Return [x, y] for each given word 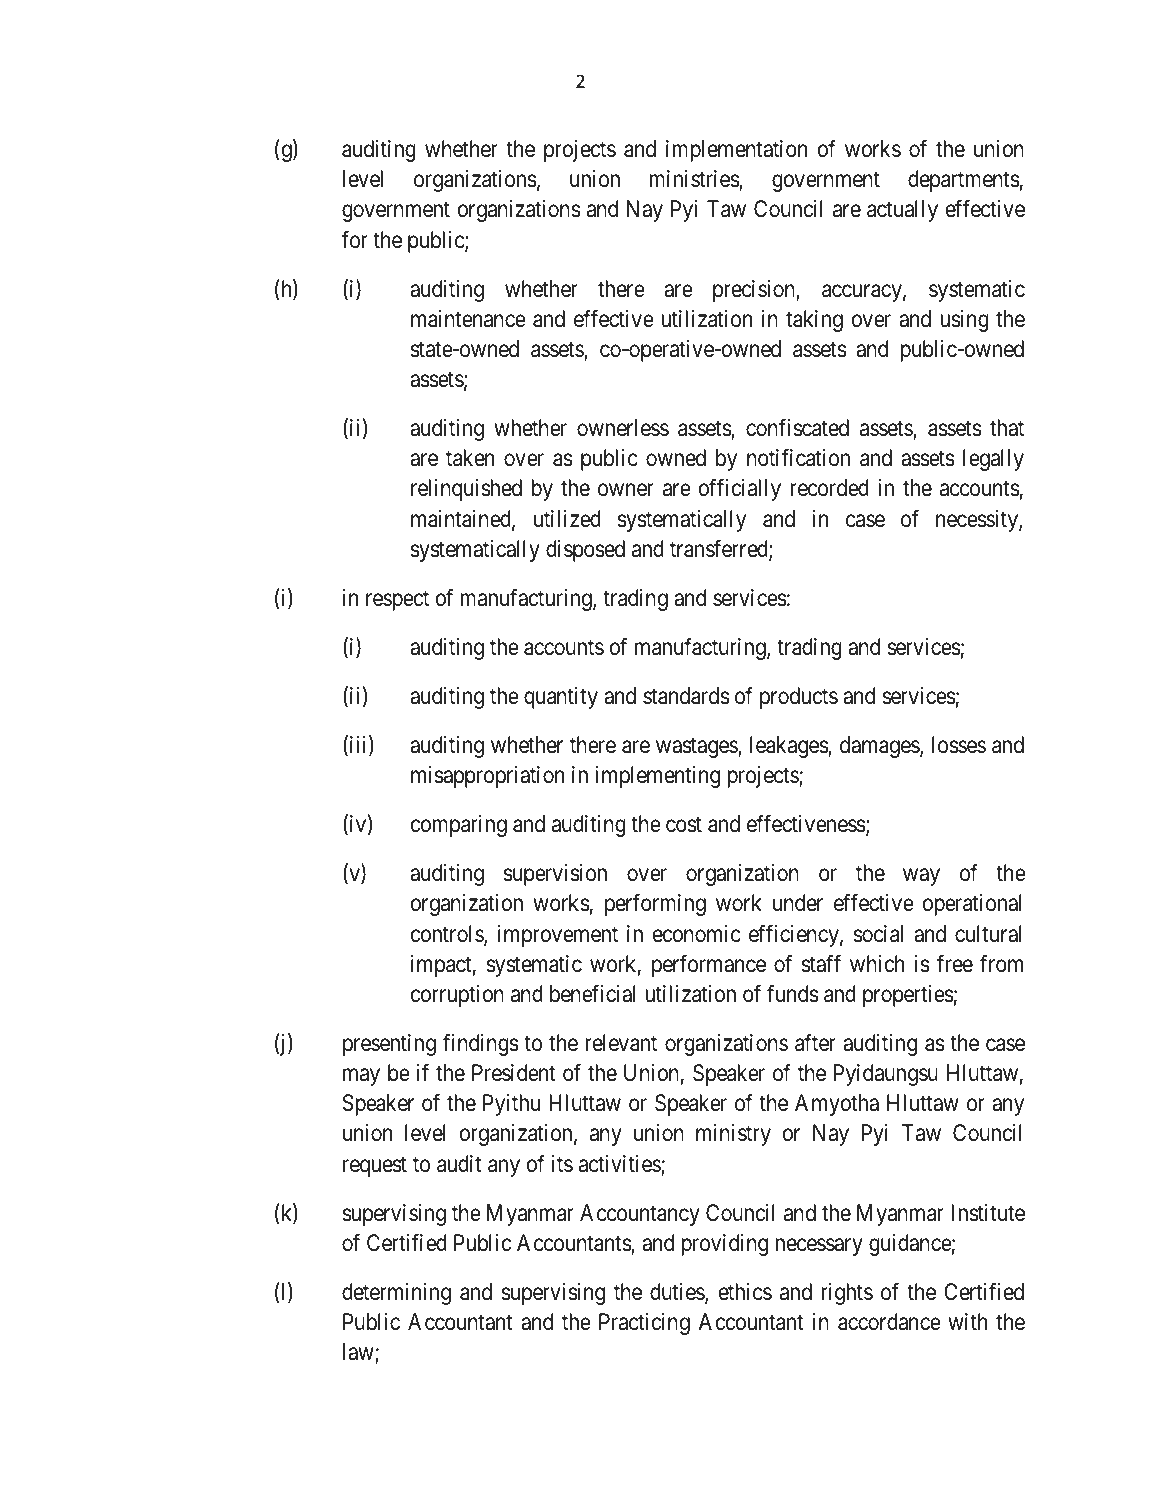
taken [470, 458]
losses [959, 745]
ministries [695, 180]
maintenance [468, 319]
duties [678, 1293]
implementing [657, 777]
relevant [621, 1043]
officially [740, 490]
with [967, 1321]
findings [481, 1045]
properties [908, 996]
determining [396, 1294]
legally [993, 460]
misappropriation [487, 777]
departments [964, 181]
